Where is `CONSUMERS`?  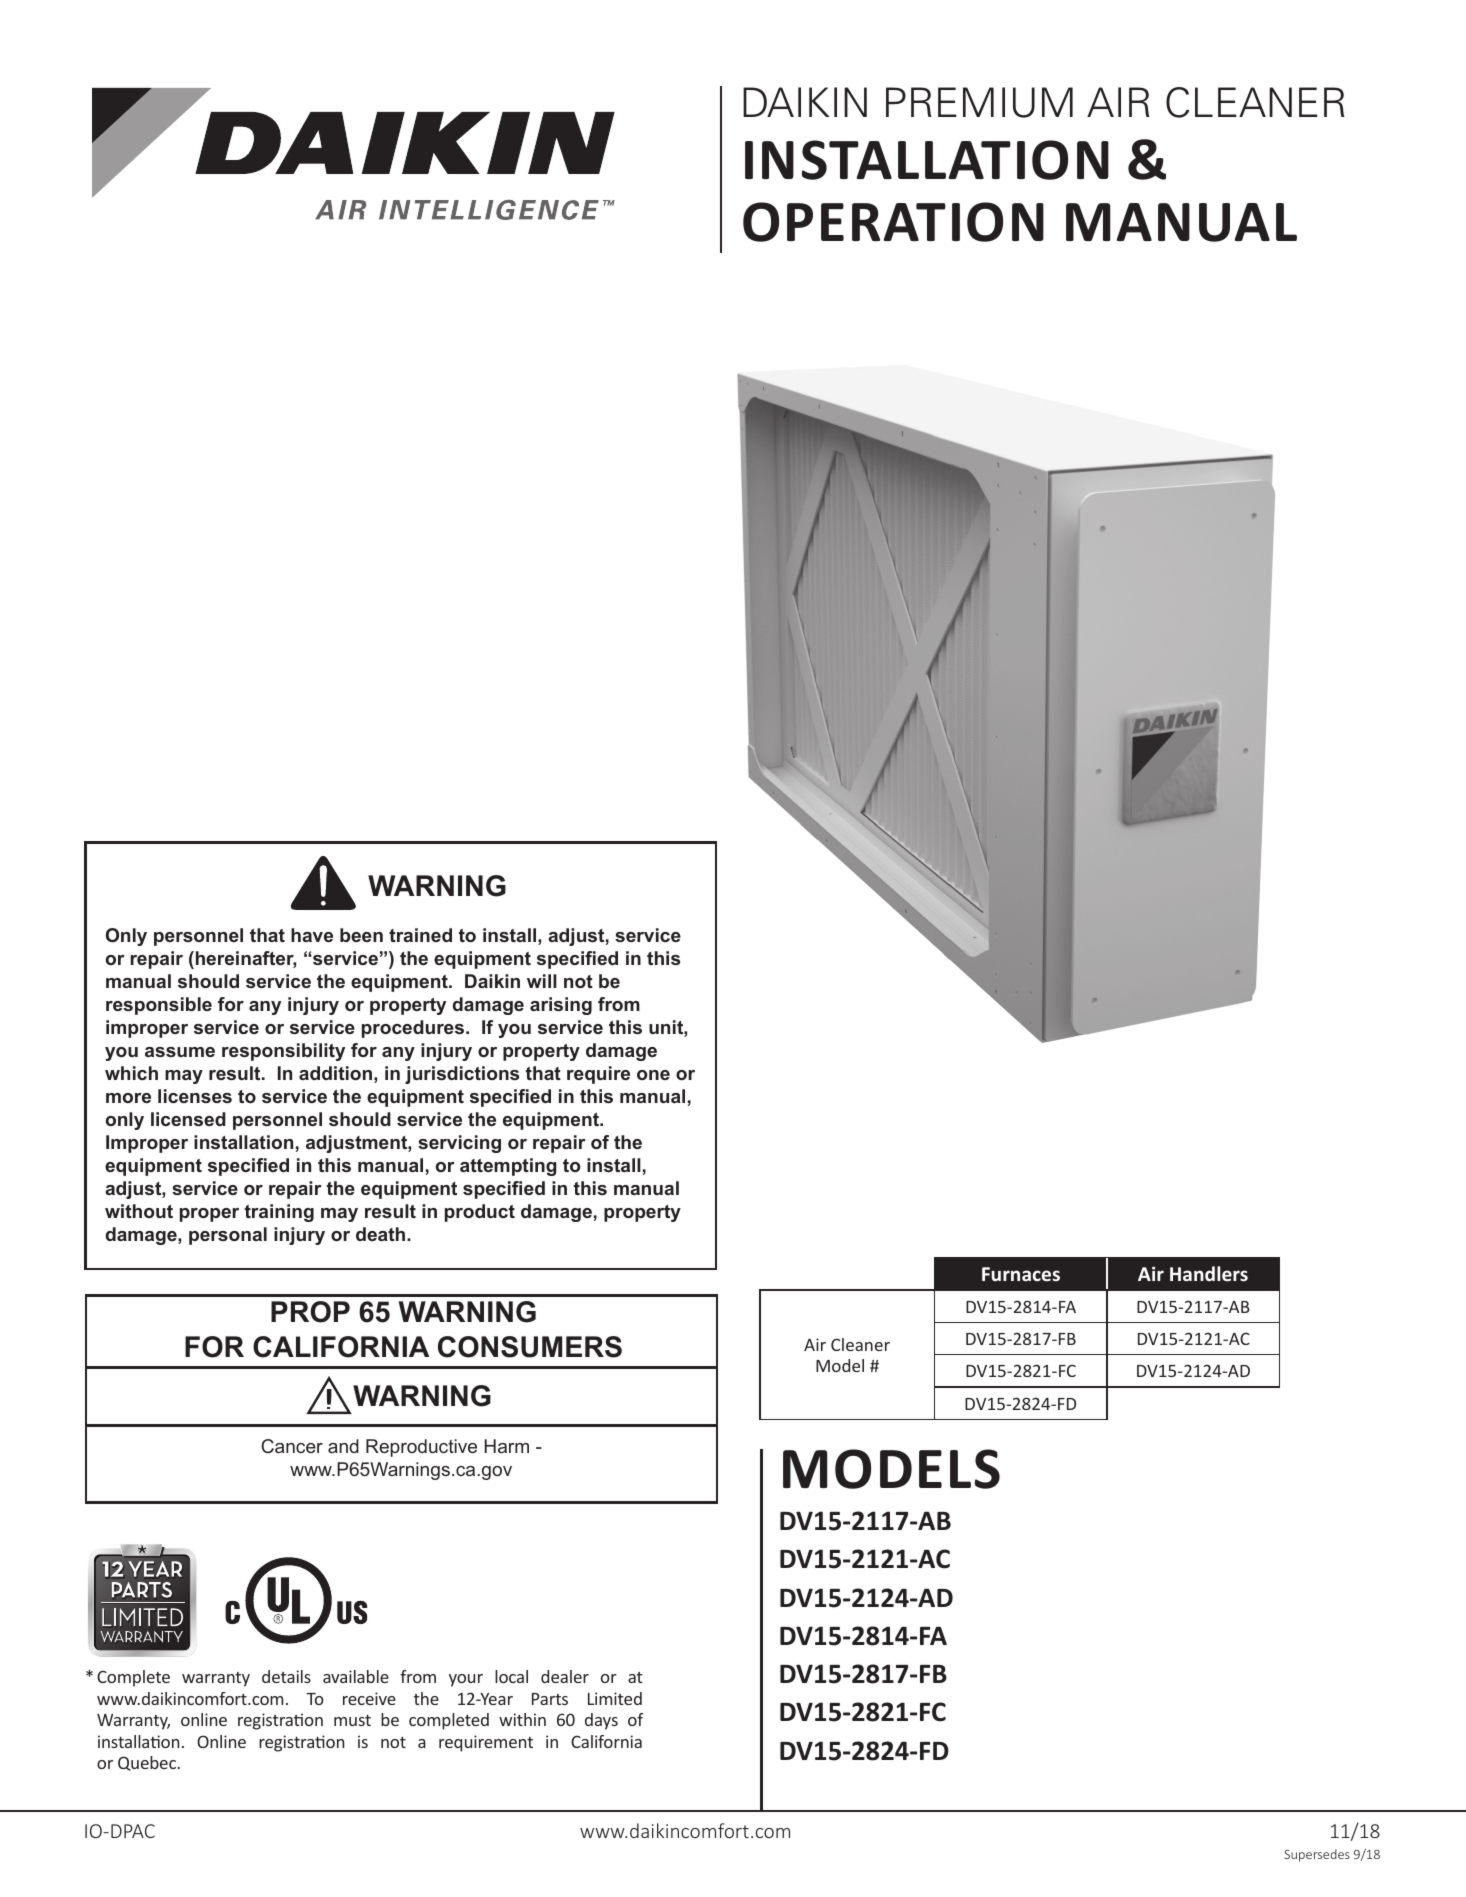
CONSUMERS is located at coordinates (530, 1347).
